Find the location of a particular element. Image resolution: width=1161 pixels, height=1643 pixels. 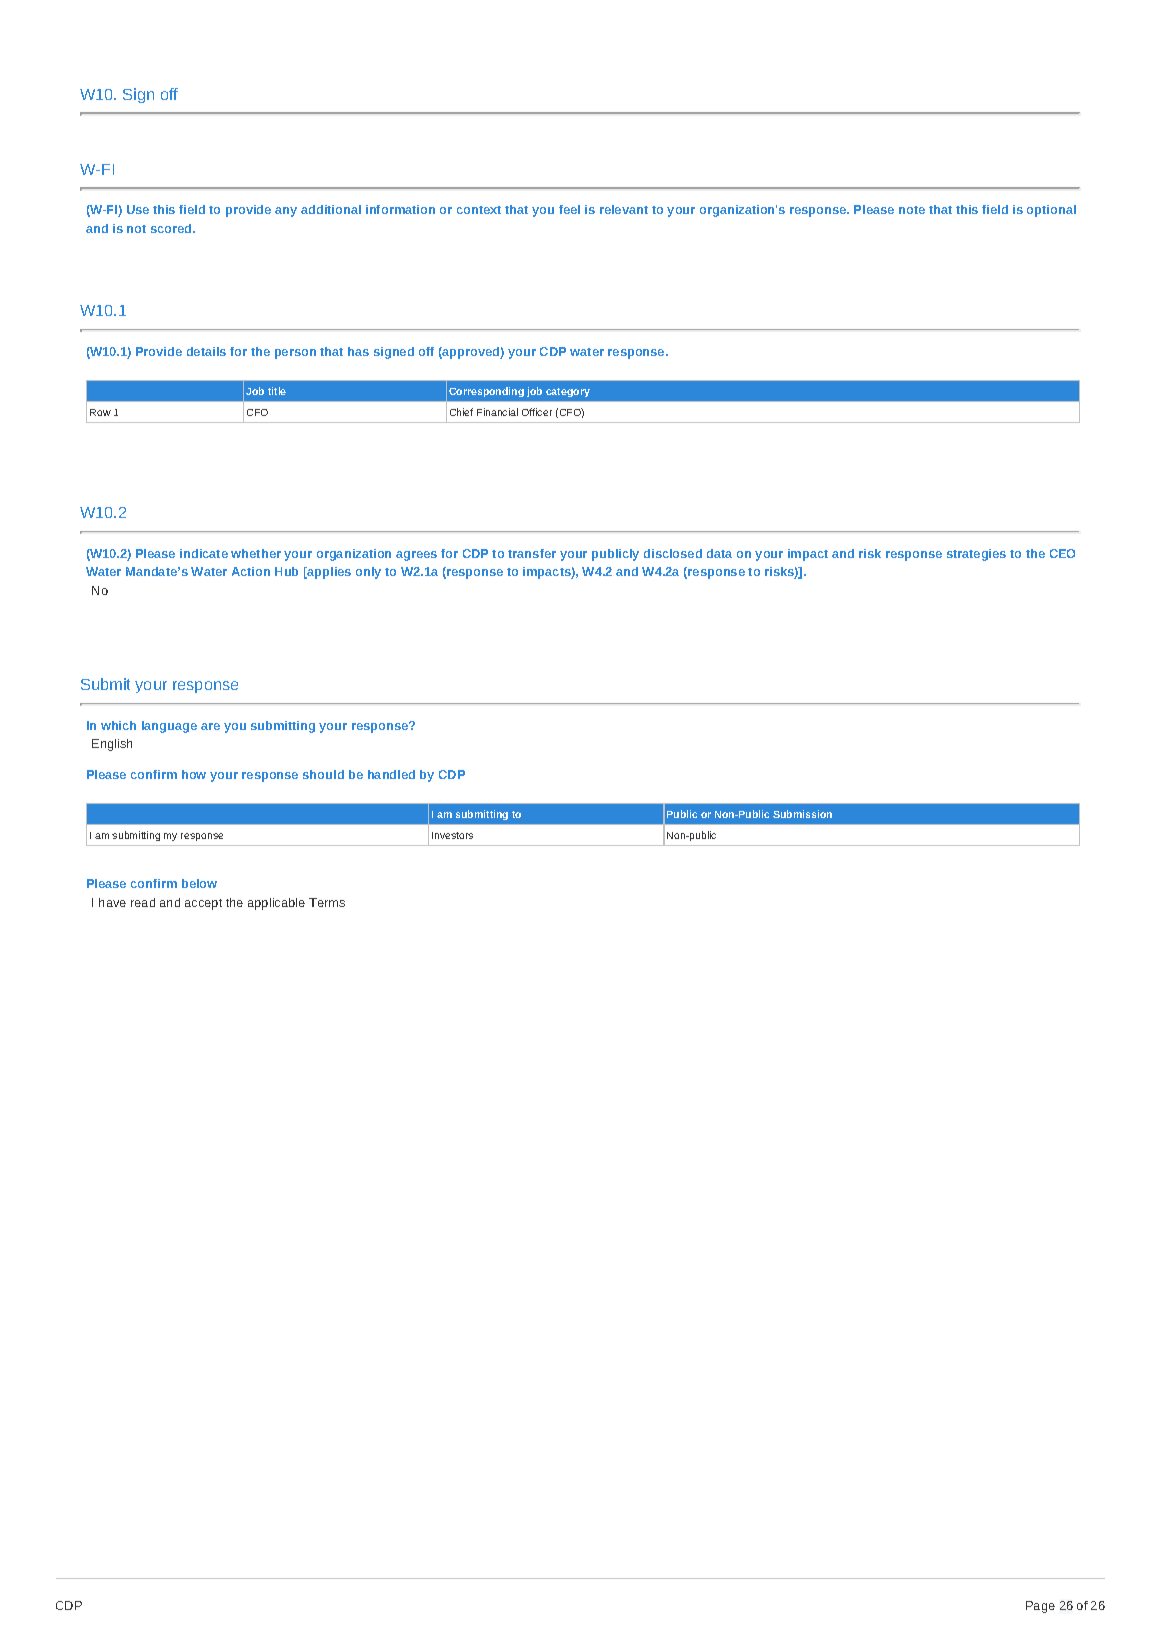

note is located at coordinates (912, 210).
